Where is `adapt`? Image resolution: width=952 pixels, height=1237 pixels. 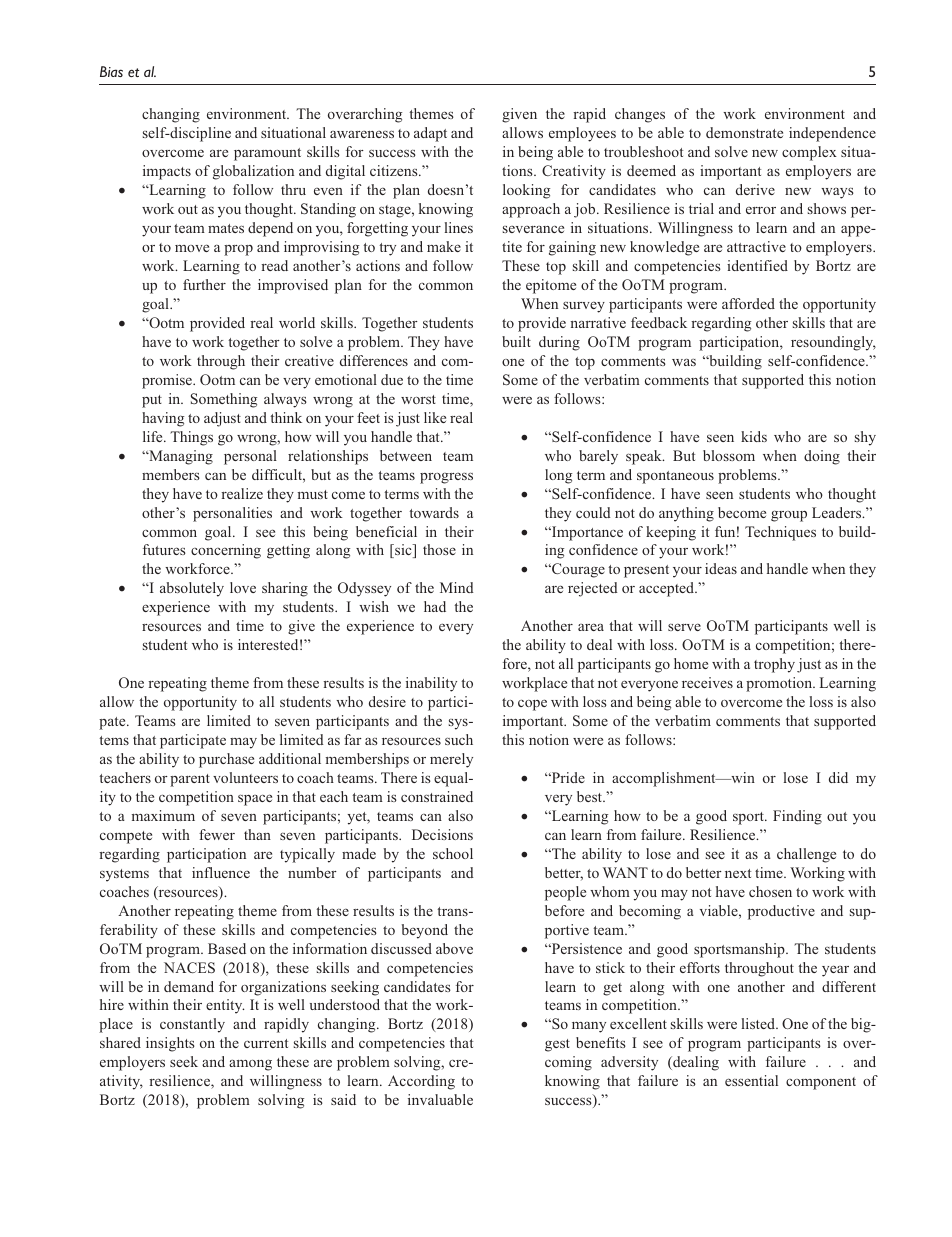 adapt is located at coordinates (430, 134).
